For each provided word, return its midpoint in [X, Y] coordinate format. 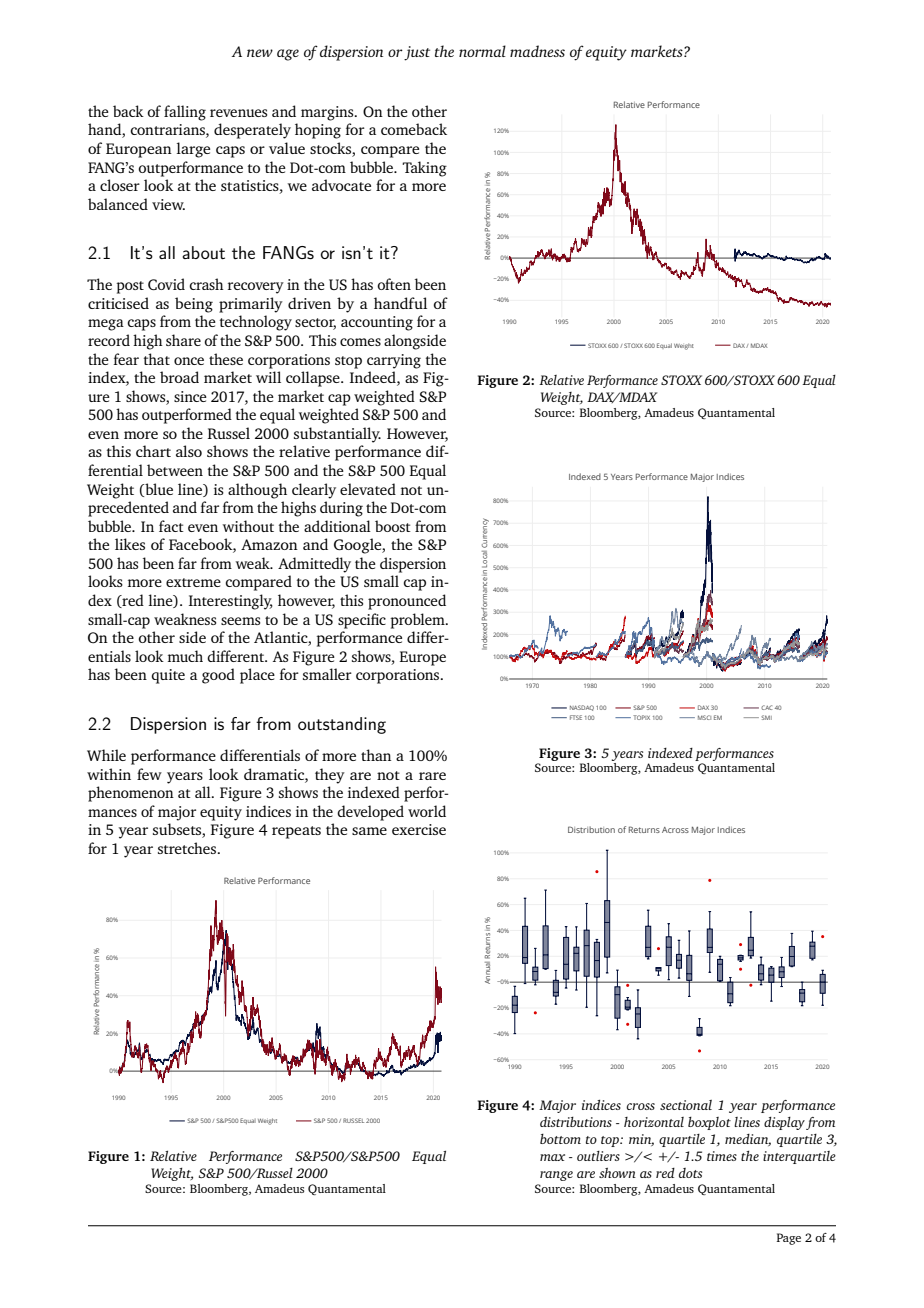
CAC [766, 707]
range [556, 1176]
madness [537, 51]
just [417, 53]
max [552, 1157]
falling [185, 113]
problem [418, 621]
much [185, 656]
